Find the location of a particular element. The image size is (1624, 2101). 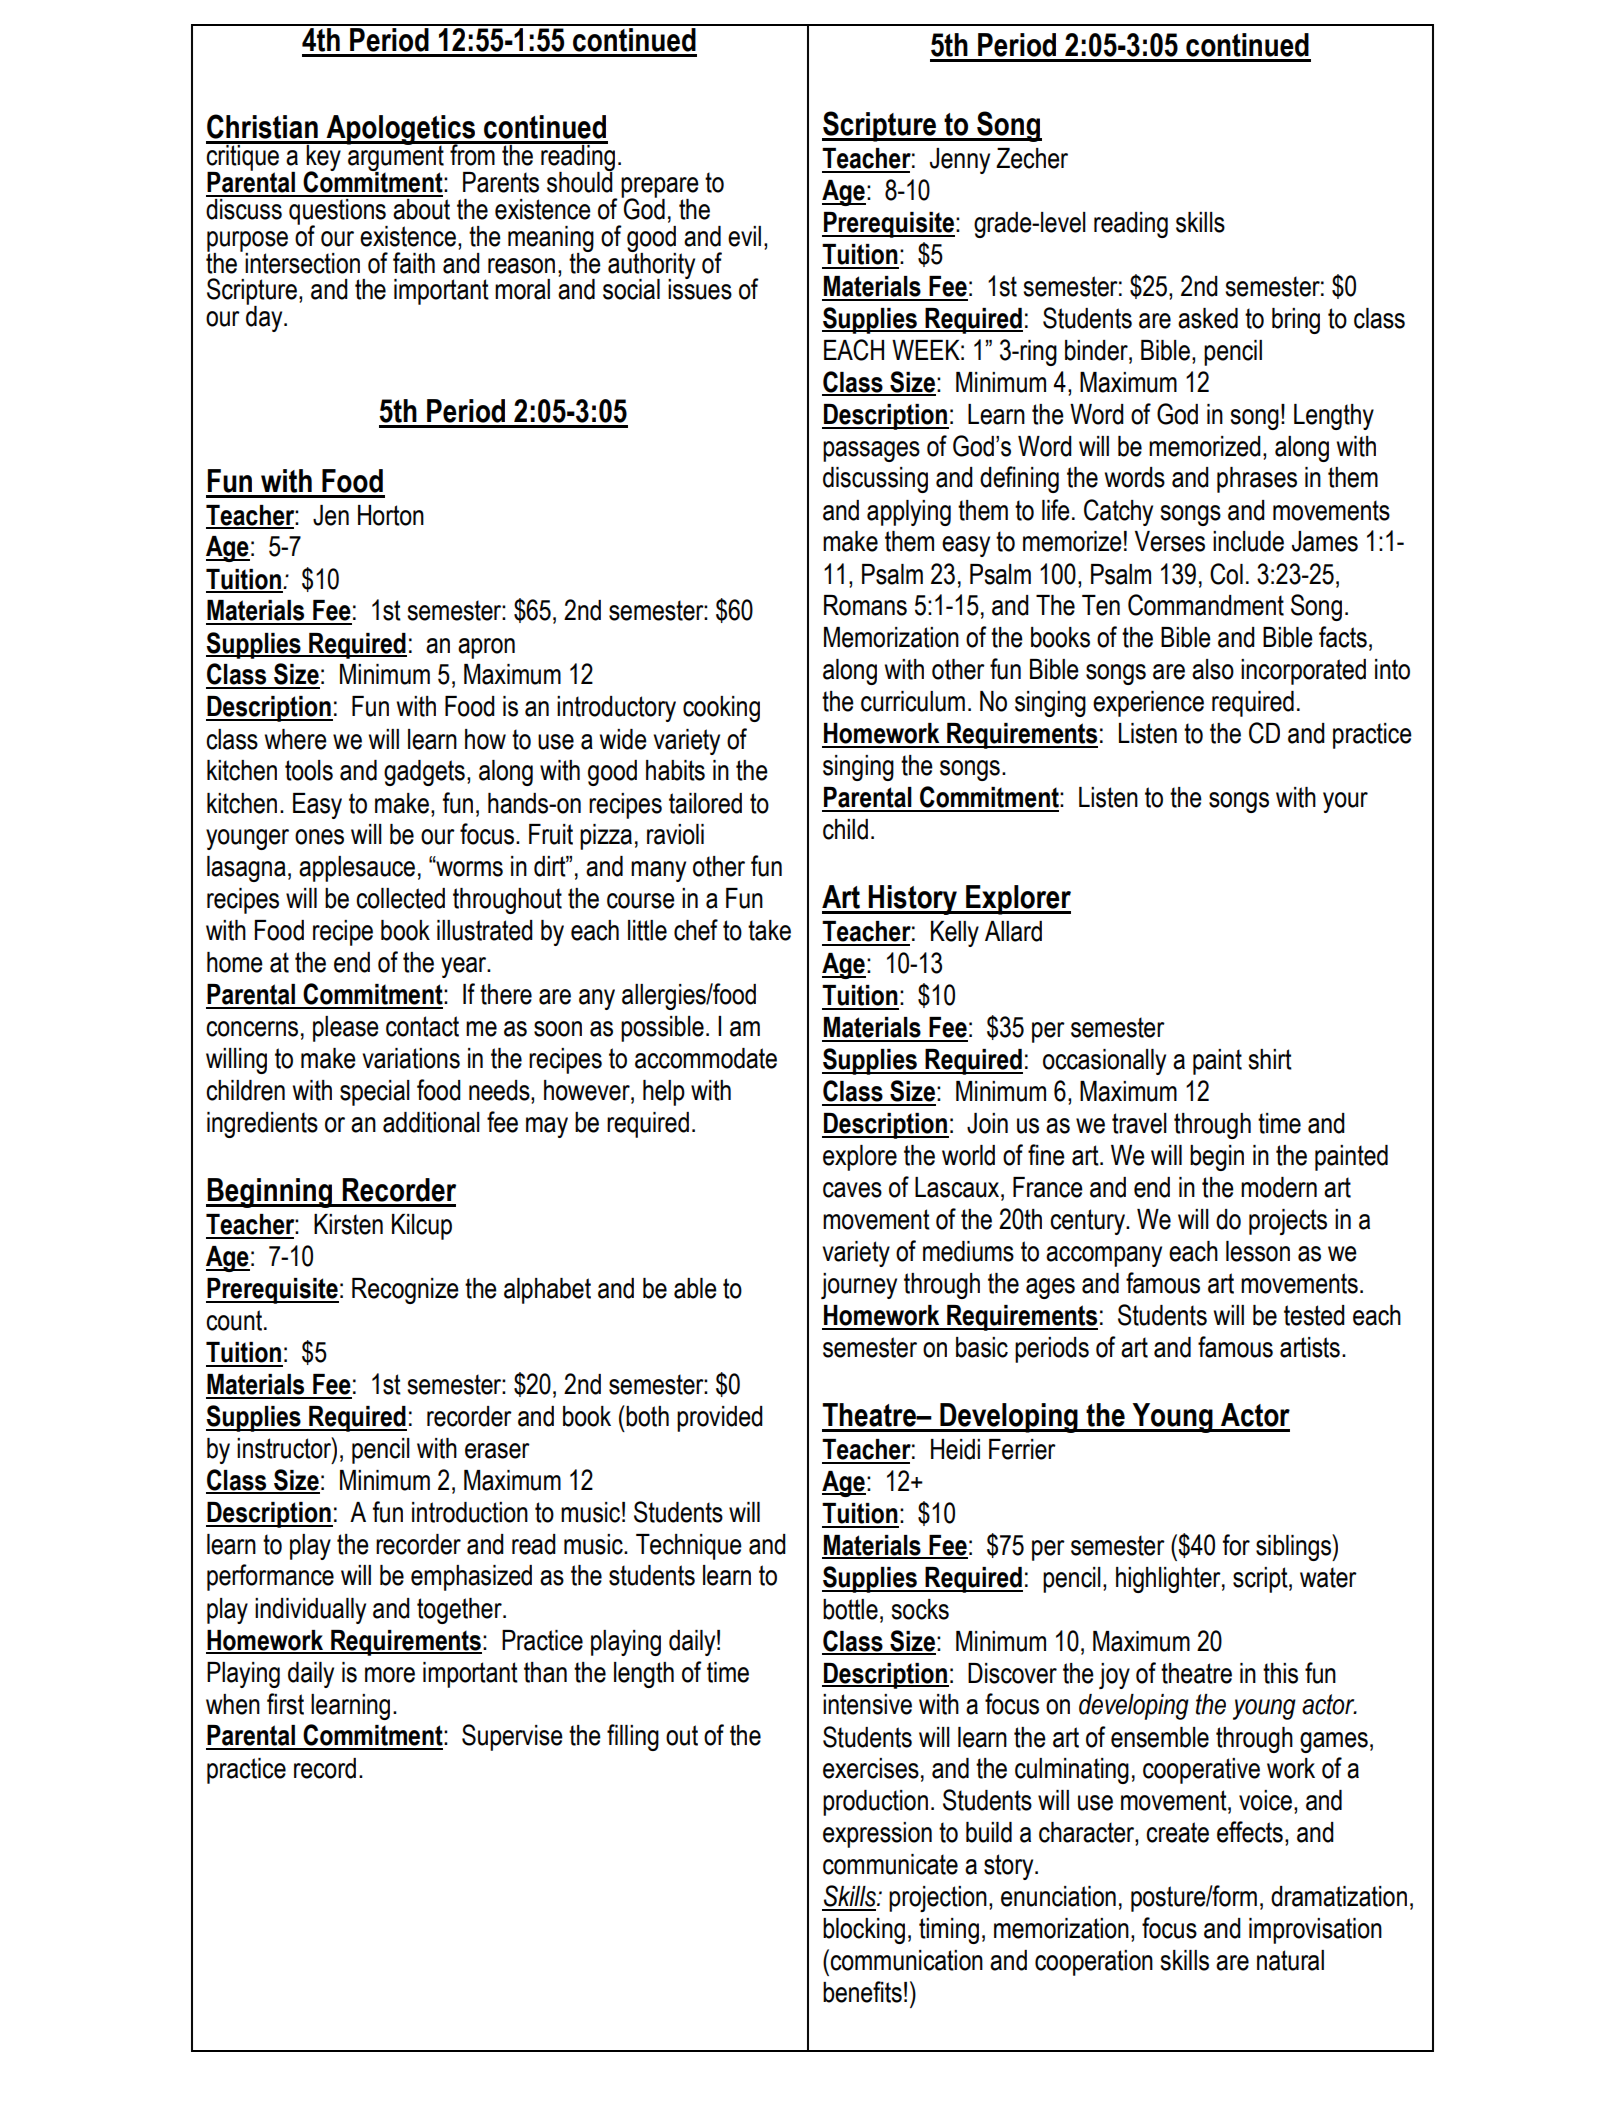

your is located at coordinates (1345, 802).
